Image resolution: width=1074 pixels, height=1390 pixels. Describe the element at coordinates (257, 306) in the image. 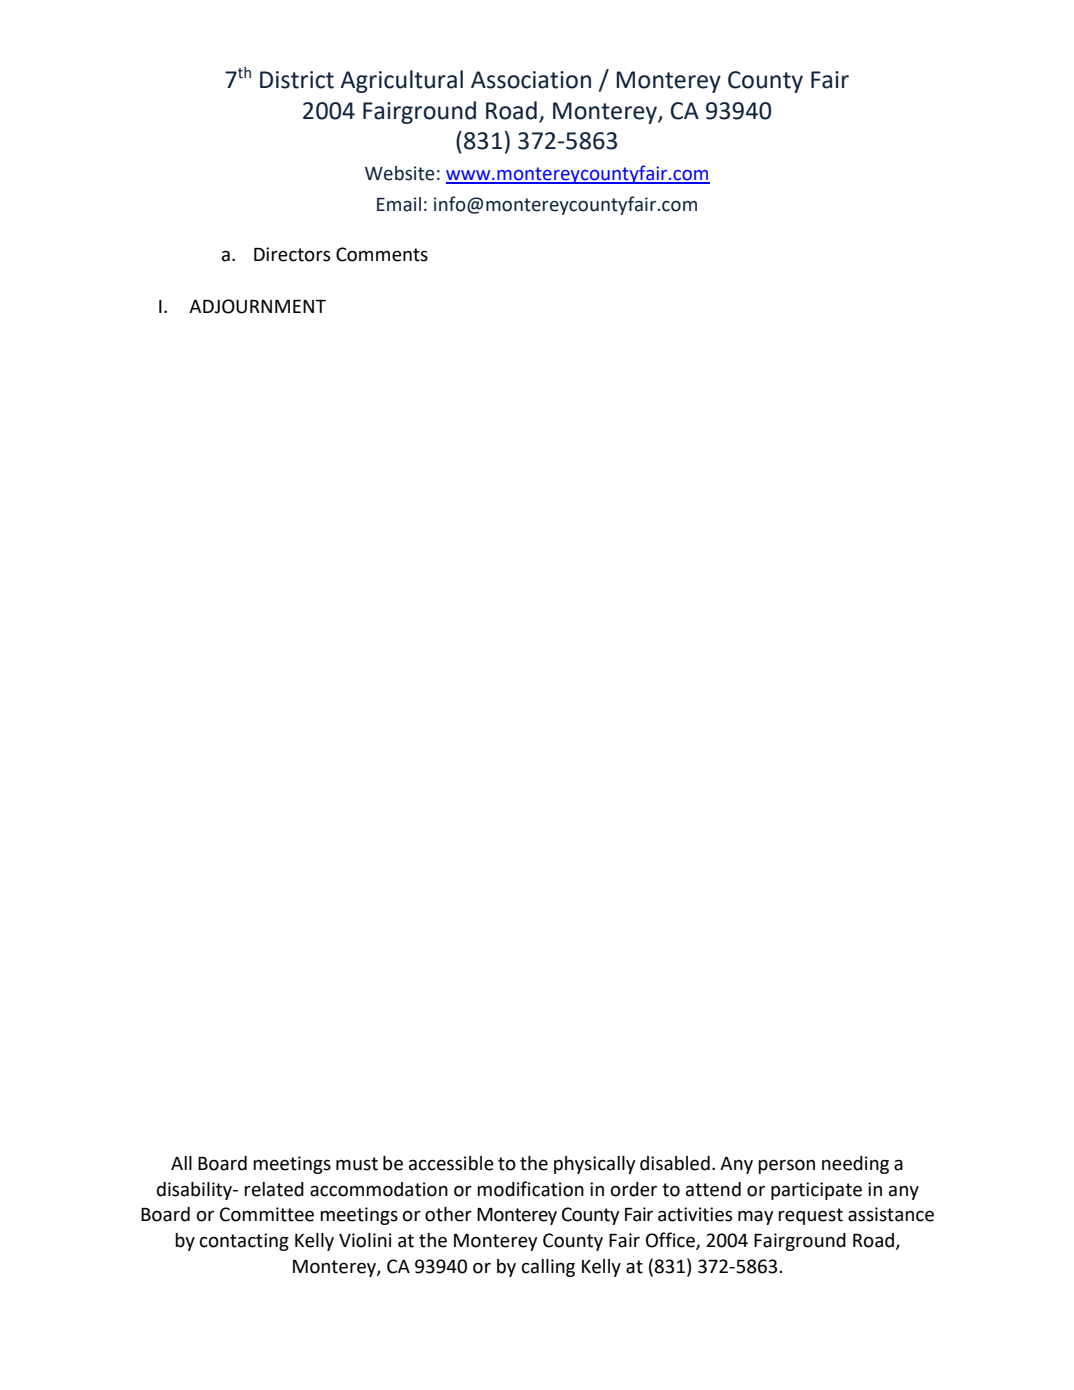

I see `ADJOURNMENT` at that location.
